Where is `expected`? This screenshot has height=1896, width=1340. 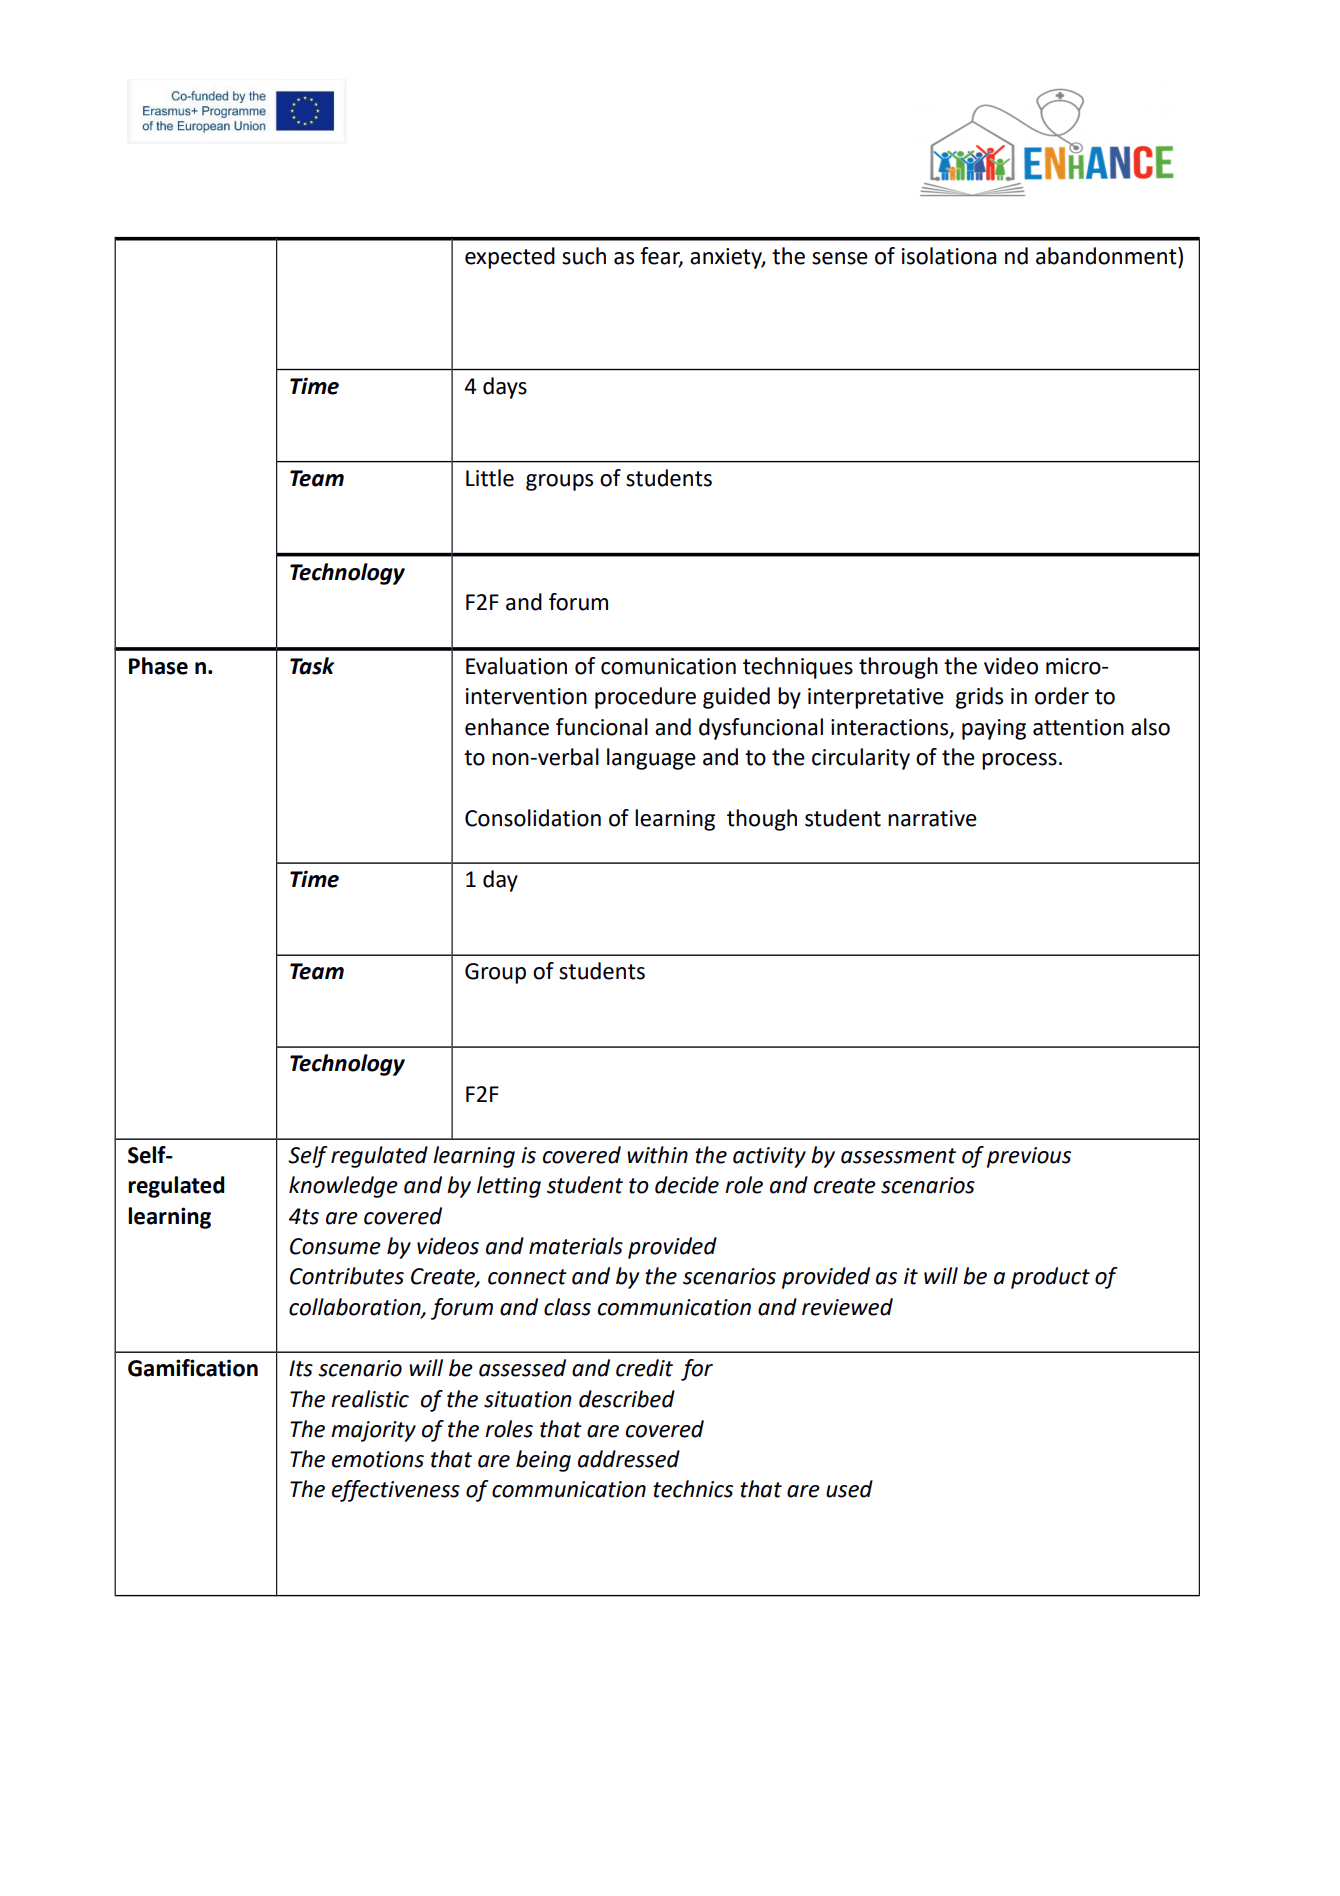 expected is located at coordinates (510, 258).
